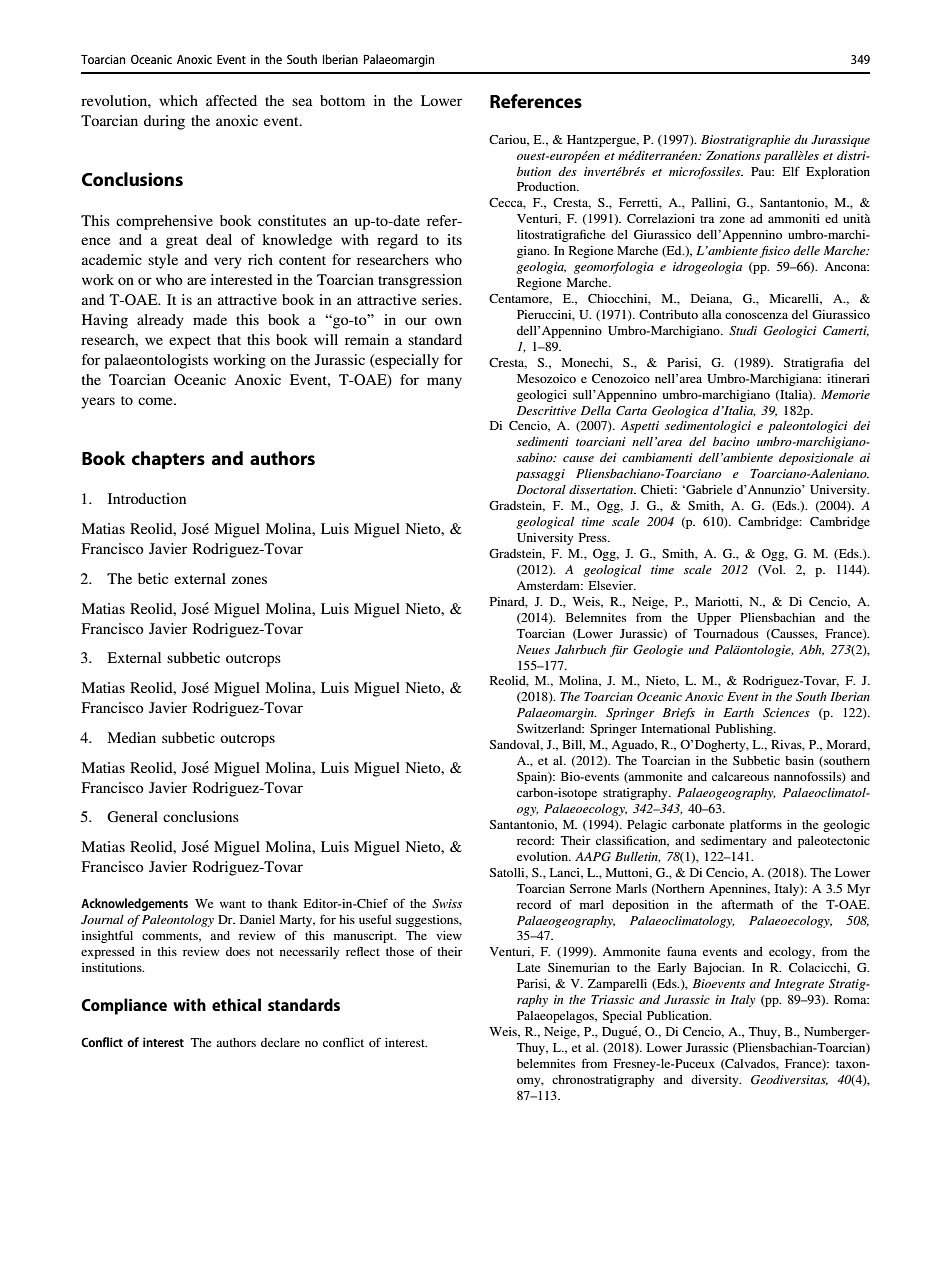 The height and width of the screenshot is (1265, 952). I want to click on ethical, so click(236, 1004).
